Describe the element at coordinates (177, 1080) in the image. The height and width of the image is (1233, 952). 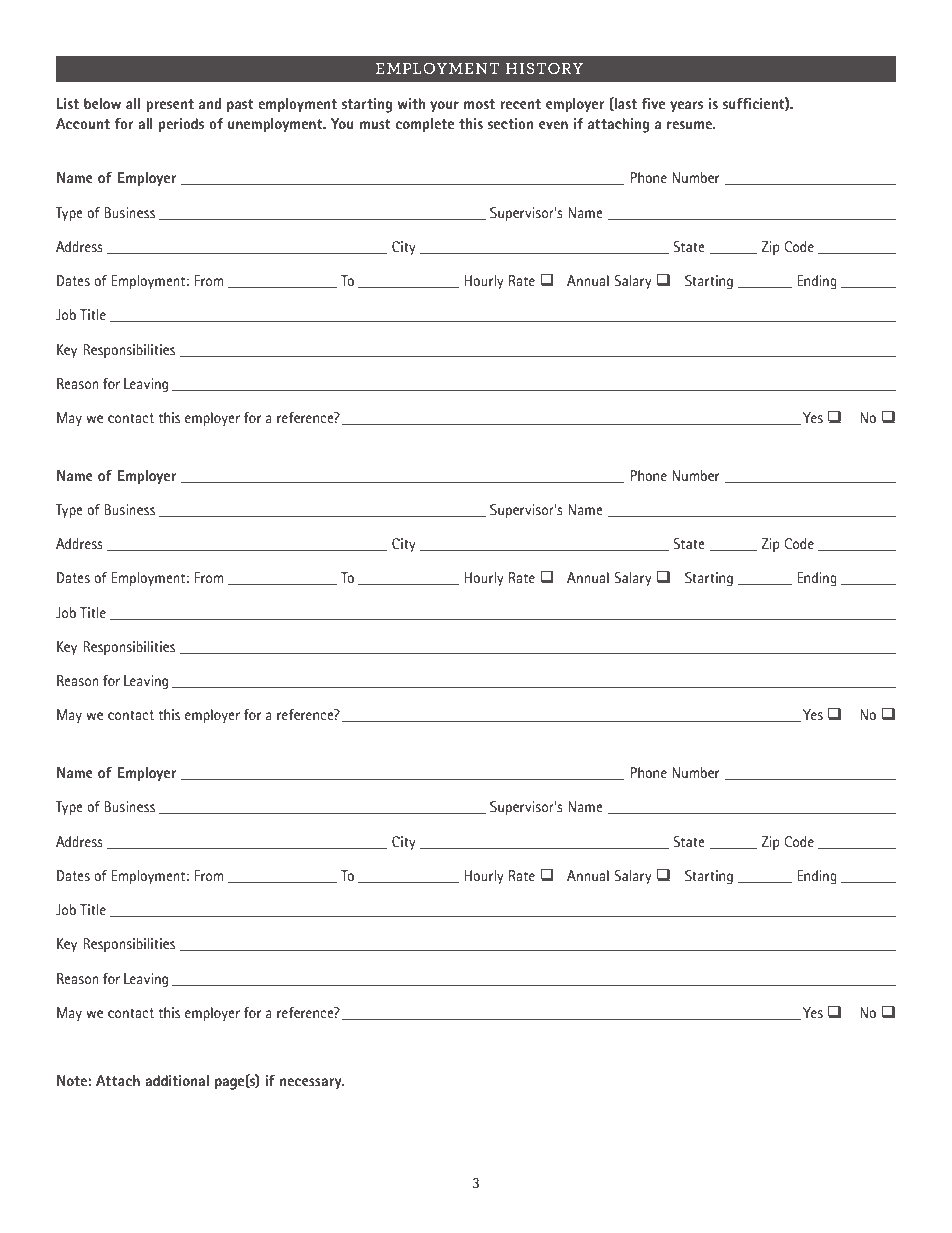
I see `additional` at that location.
